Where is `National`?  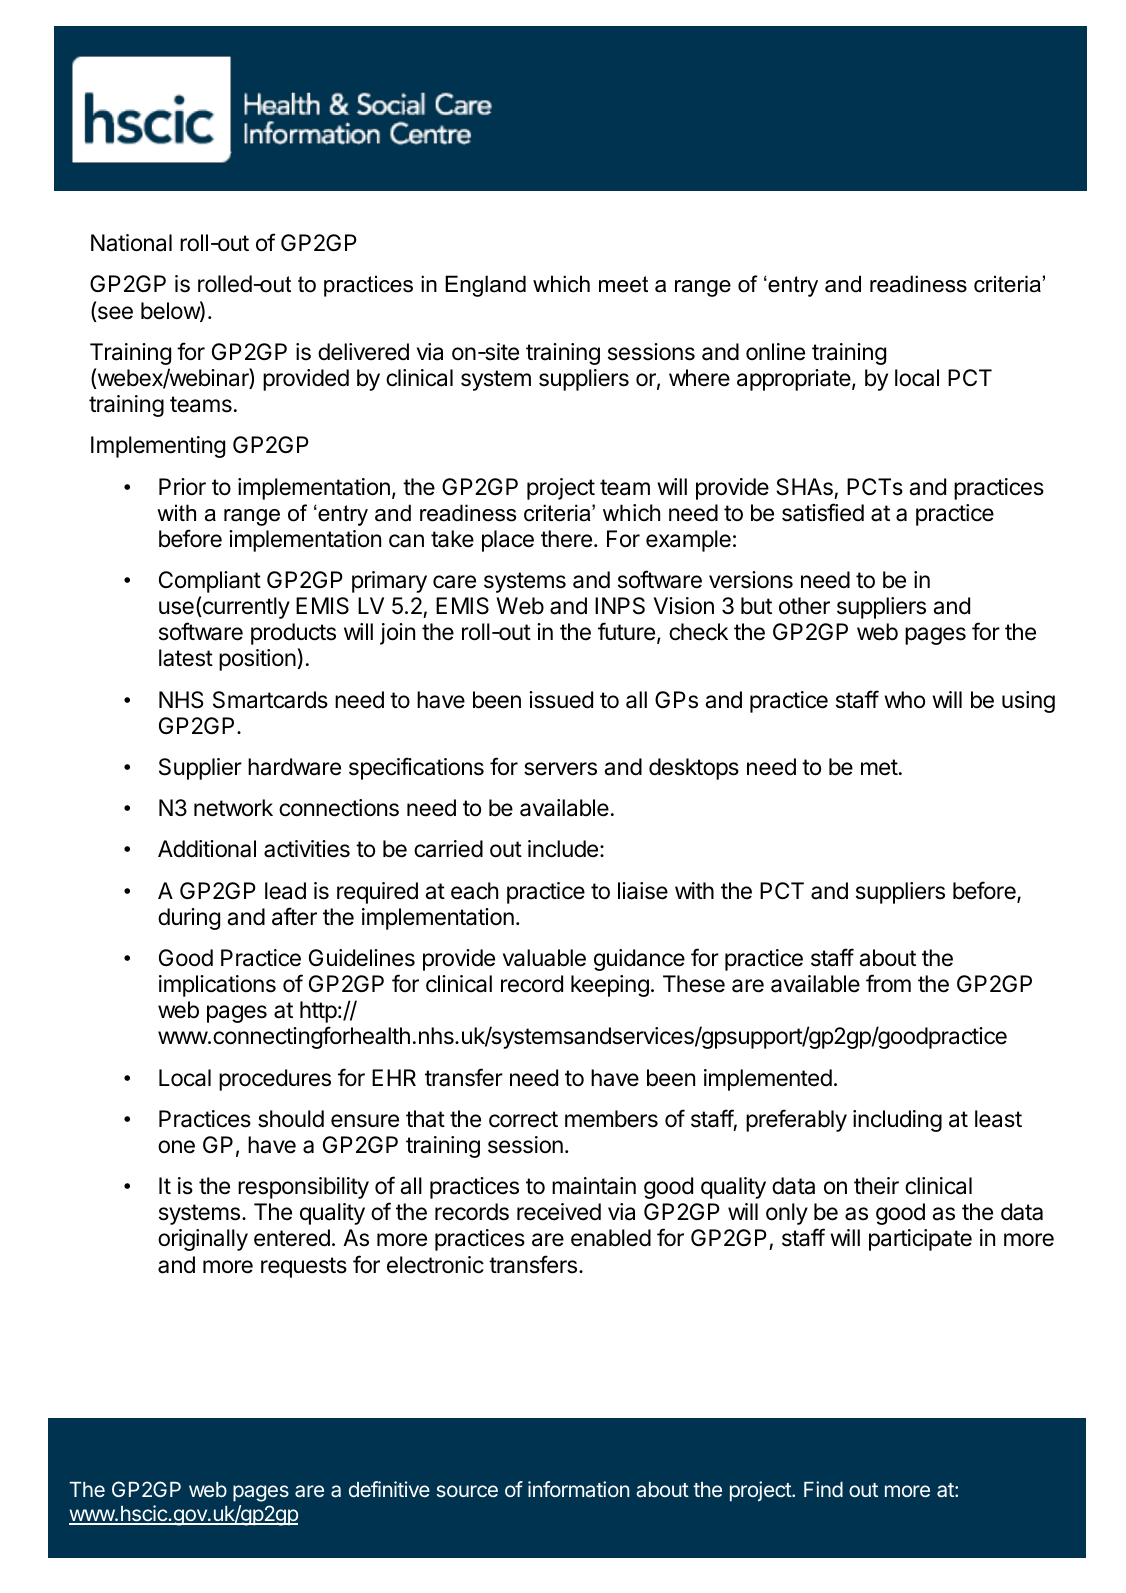
National is located at coordinates (131, 243).
